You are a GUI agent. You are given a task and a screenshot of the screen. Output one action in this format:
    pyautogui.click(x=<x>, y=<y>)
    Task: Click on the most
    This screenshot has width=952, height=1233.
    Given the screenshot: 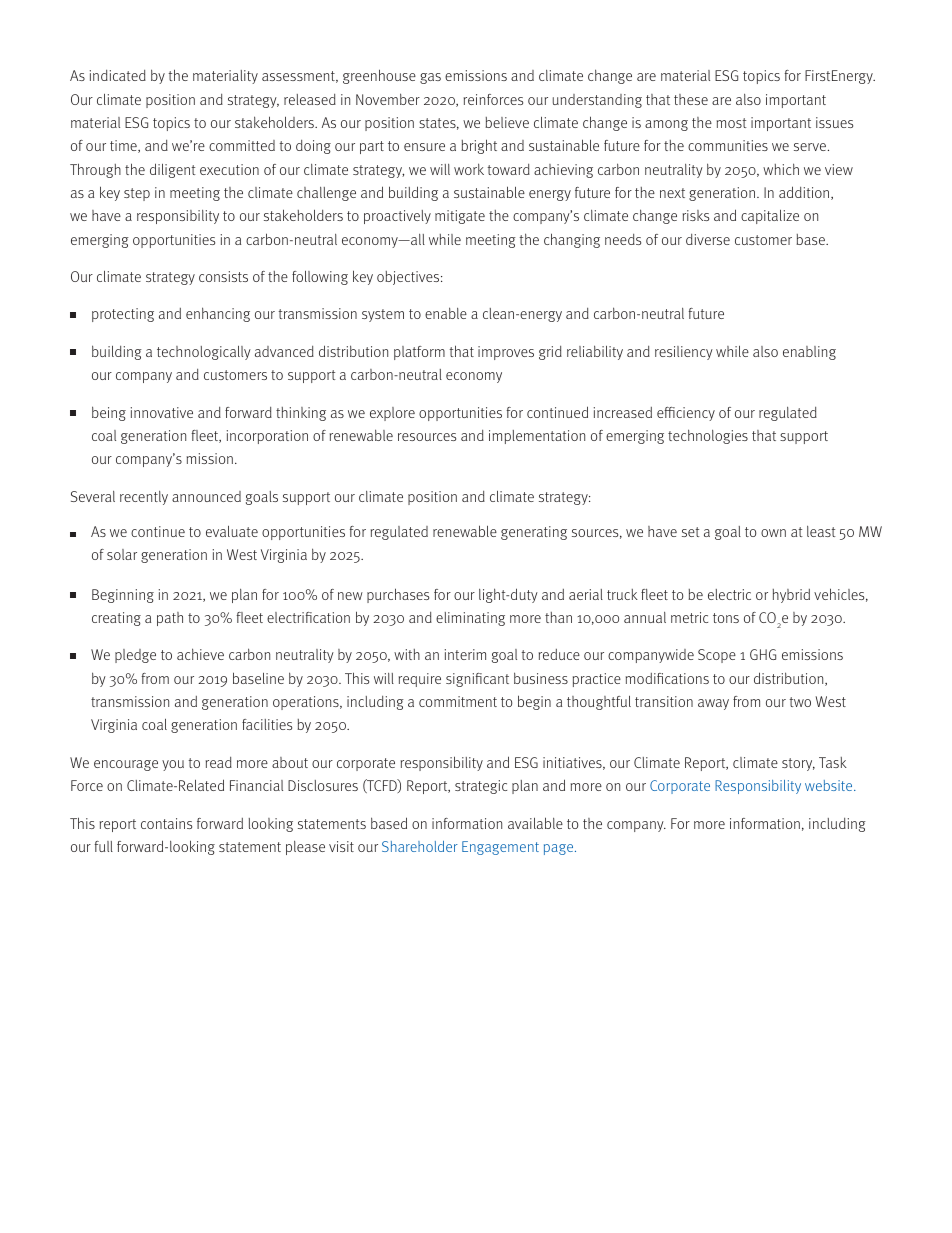 What is the action you would take?
    pyautogui.click(x=732, y=123)
